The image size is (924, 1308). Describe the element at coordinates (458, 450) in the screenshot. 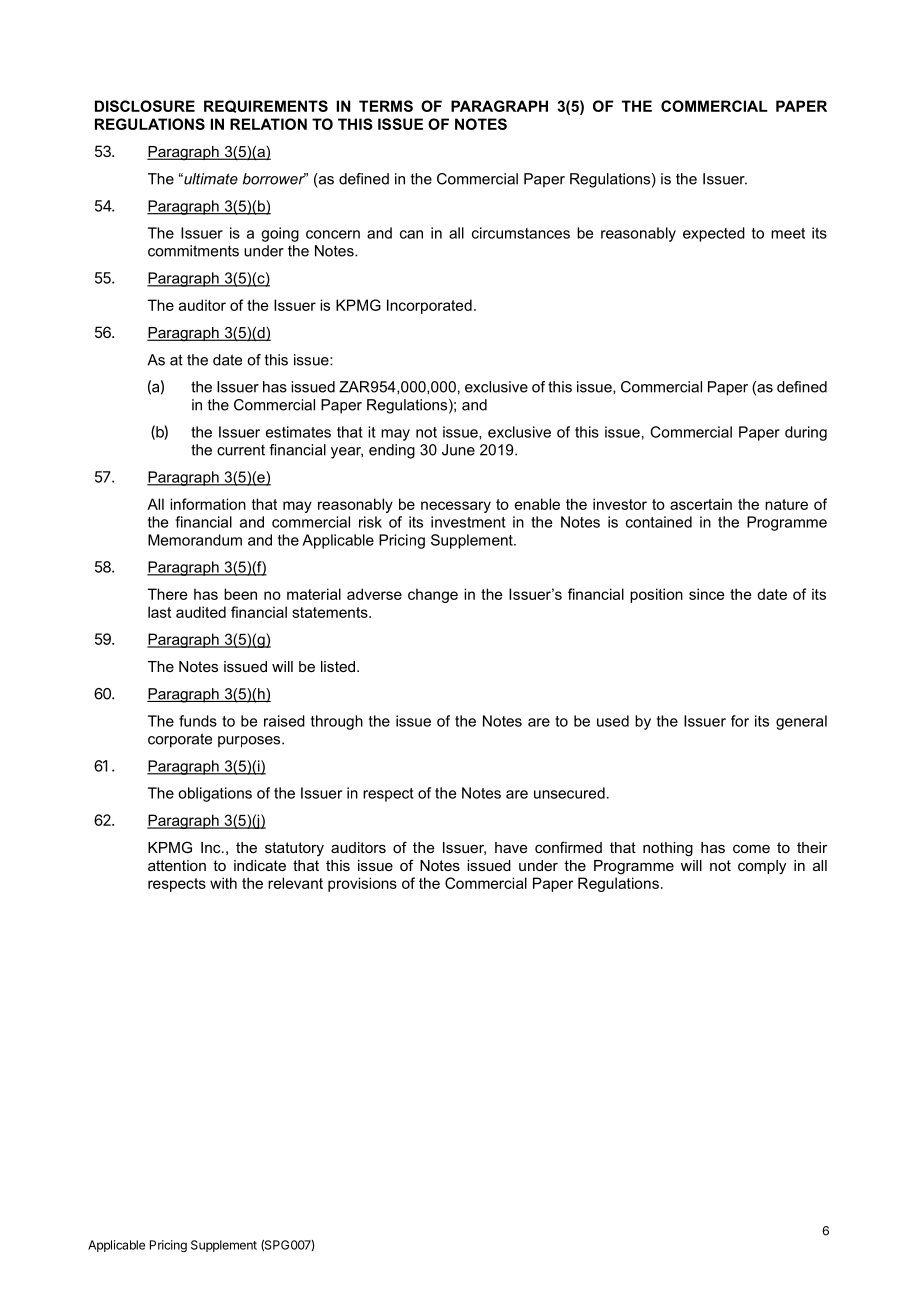

I see `June` at that location.
